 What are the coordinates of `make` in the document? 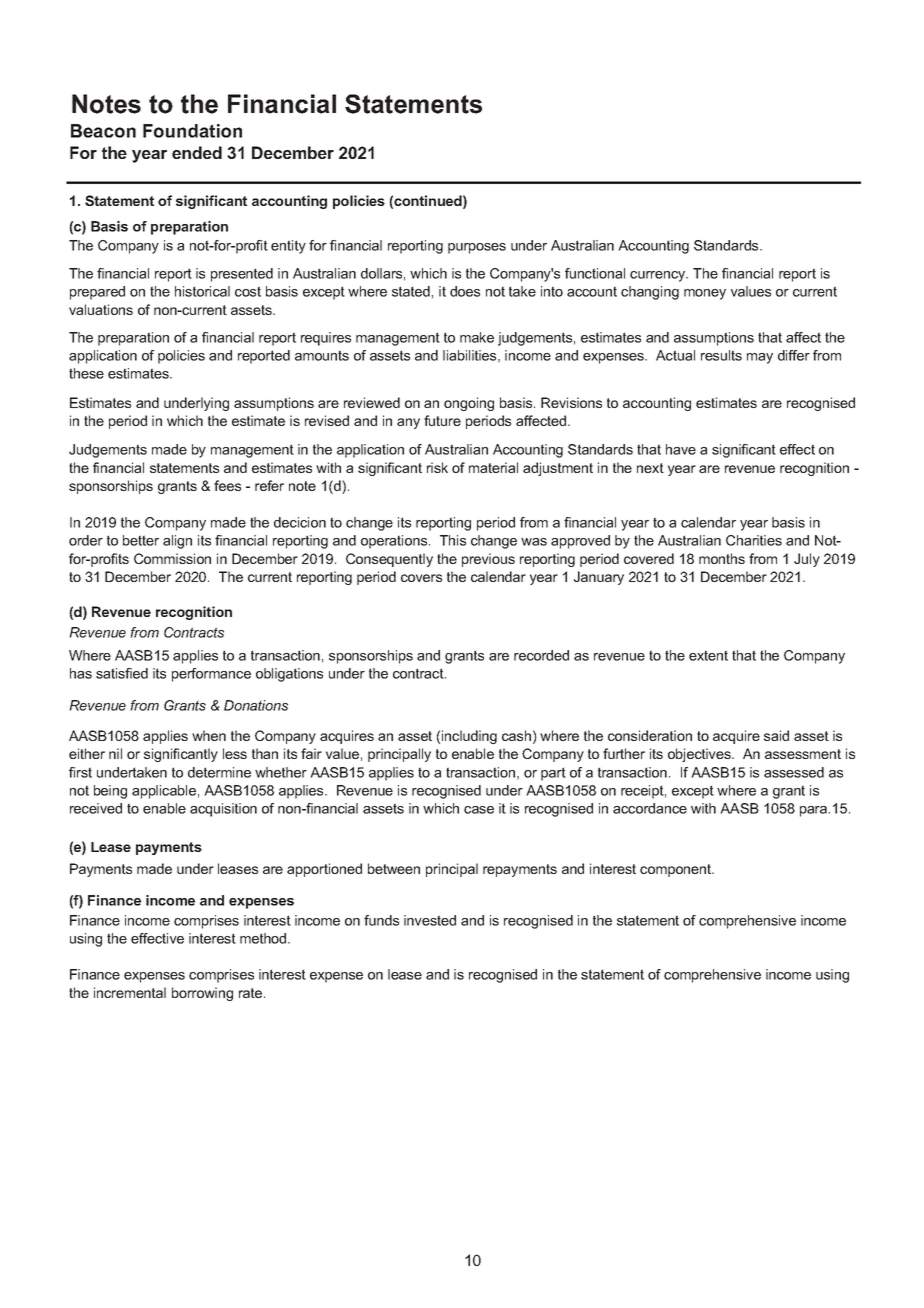 It's located at (477, 337).
